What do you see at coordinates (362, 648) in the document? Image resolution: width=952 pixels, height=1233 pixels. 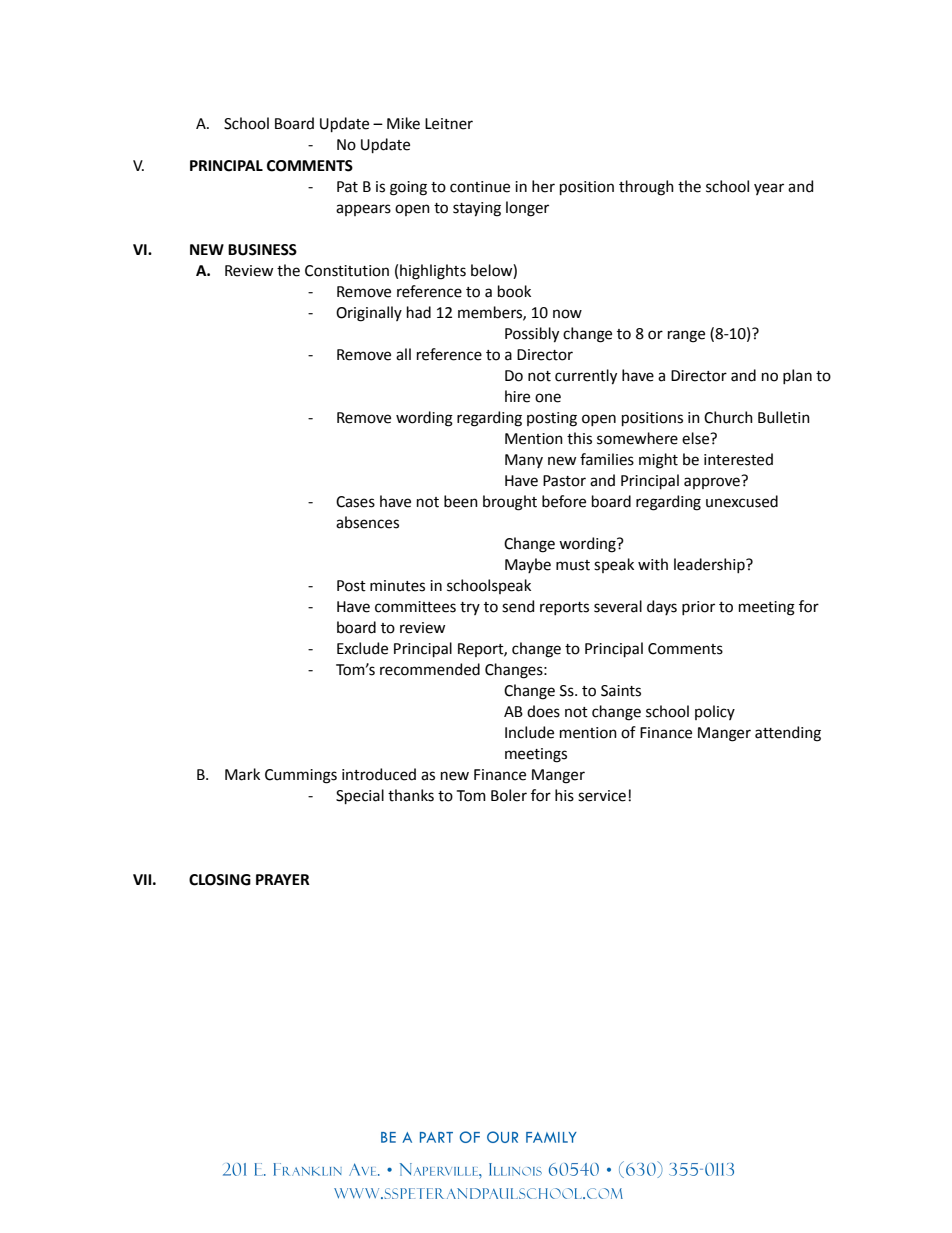 I see `Exclude` at bounding box center [362, 648].
